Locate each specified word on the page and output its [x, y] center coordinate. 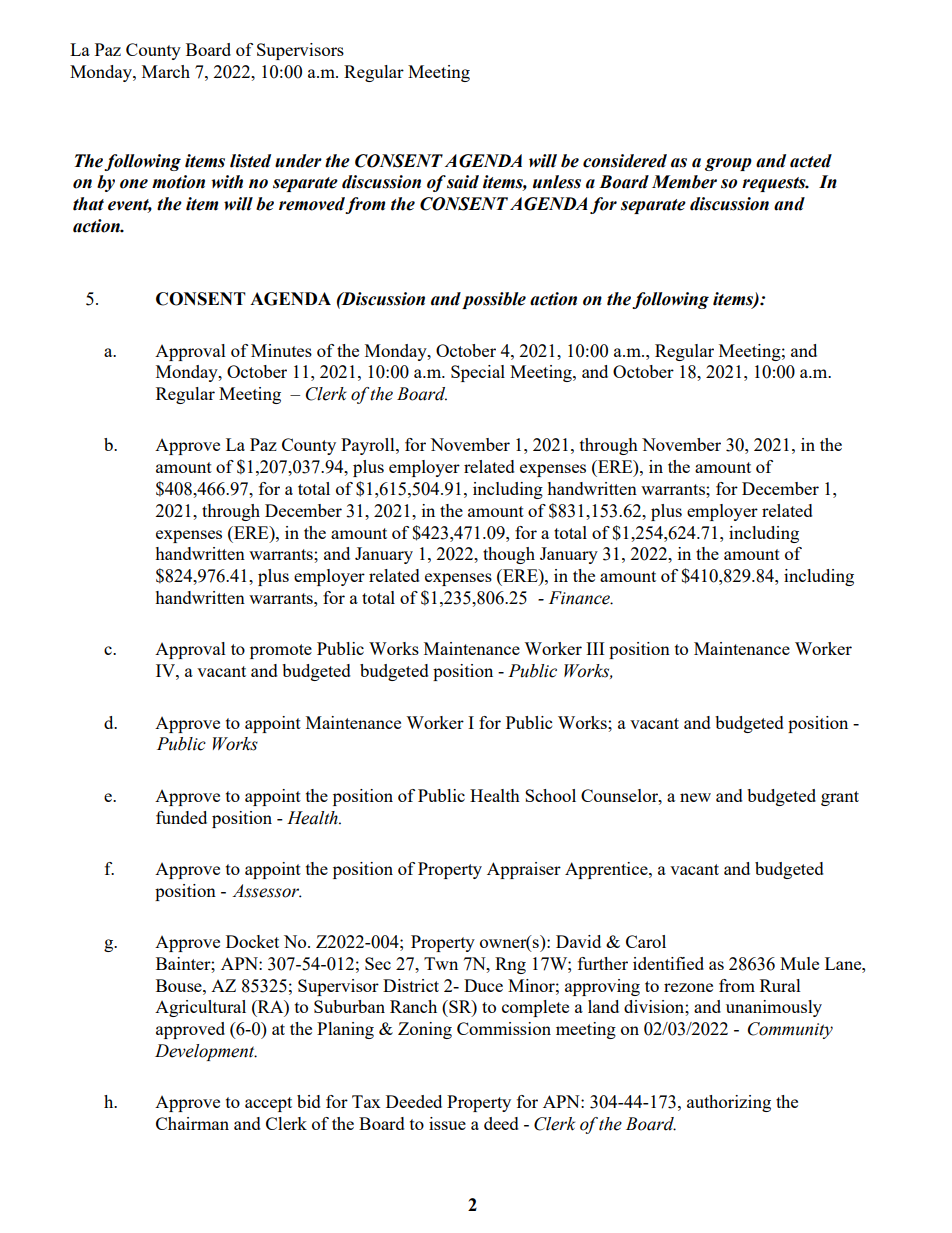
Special [478, 373]
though [509, 555]
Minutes [281, 350]
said [463, 182]
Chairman [192, 1123]
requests [775, 184]
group [728, 164]
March [166, 71]
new [695, 797]
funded [181, 817]
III [595, 648]
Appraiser [524, 870]
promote [281, 651]
